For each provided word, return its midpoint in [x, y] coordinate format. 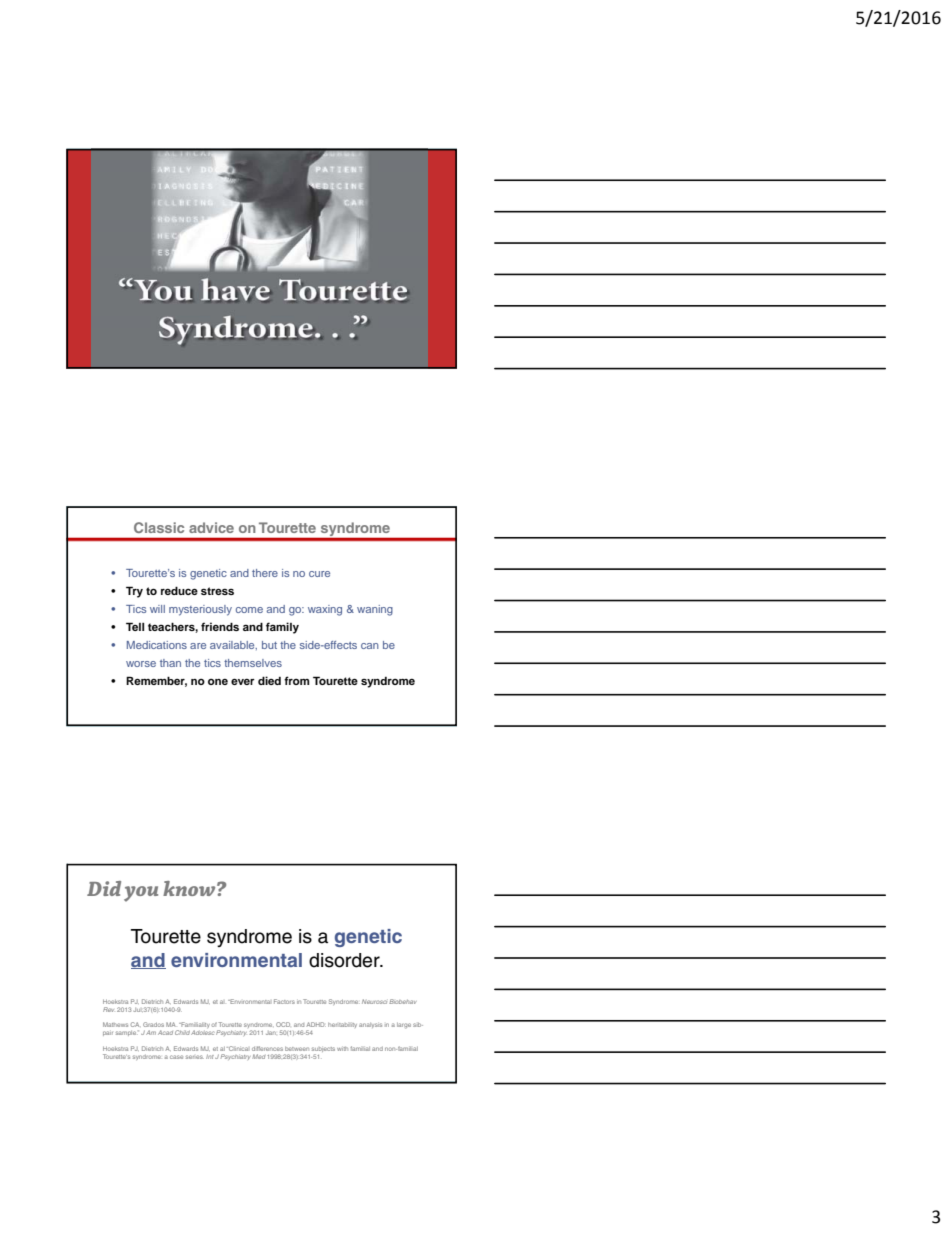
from [297, 680]
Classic [159, 527]
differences [267, 1048]
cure [319, 574]
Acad [165, 1032]
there [265, 573]
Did [104, 888]
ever [243, 681]
